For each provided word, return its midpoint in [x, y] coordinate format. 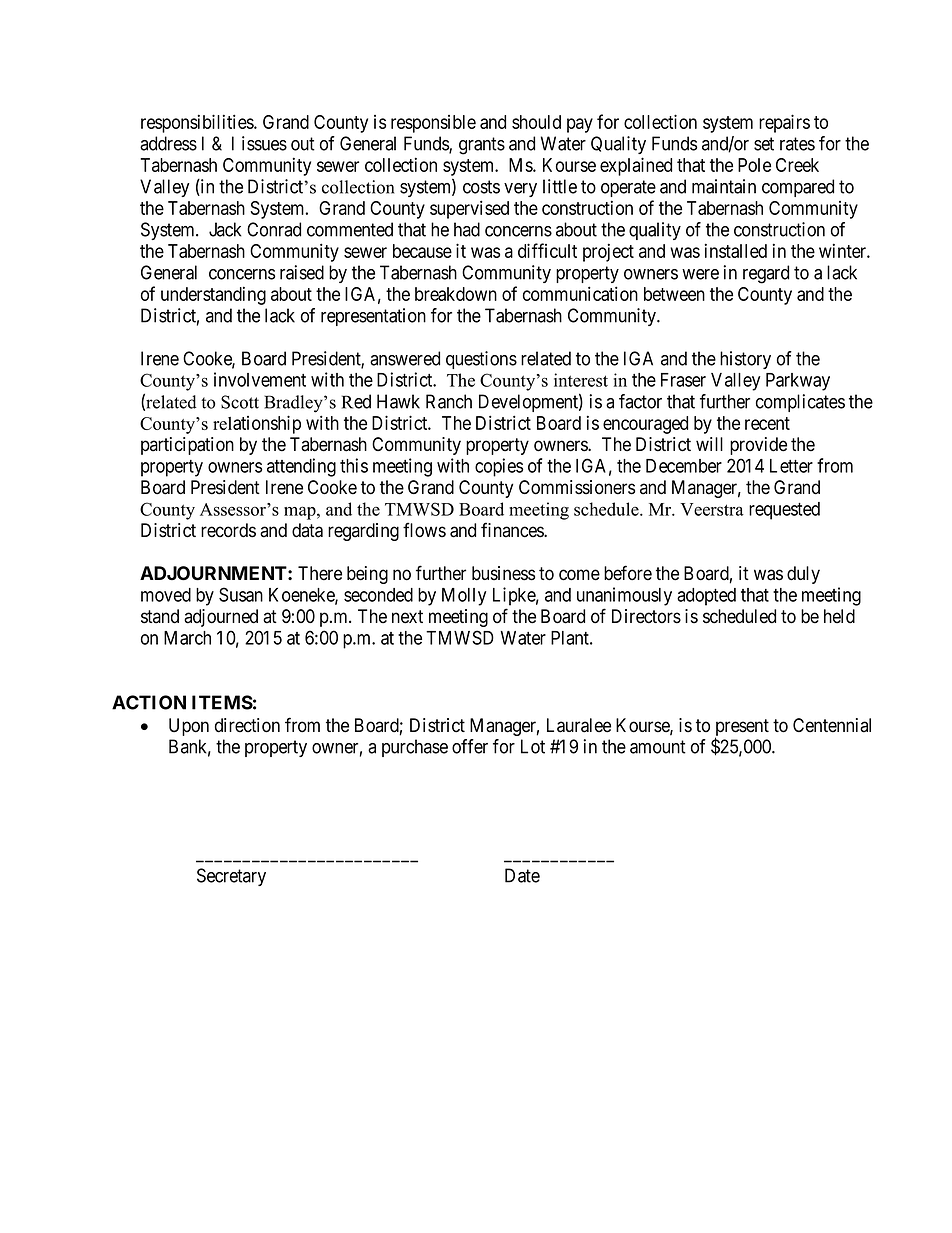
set [764, 144]
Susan [241, 594]
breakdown [456, 294]
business [503, 573]
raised [302, 272]
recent [767, 423]
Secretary [231, 877]
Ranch [449, 401]
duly [803, 575]
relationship [257, 424]
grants [482, 146]
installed [736, 250]
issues [264, 143]
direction [247, 725]
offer [470, 746]
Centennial [832, 725]
